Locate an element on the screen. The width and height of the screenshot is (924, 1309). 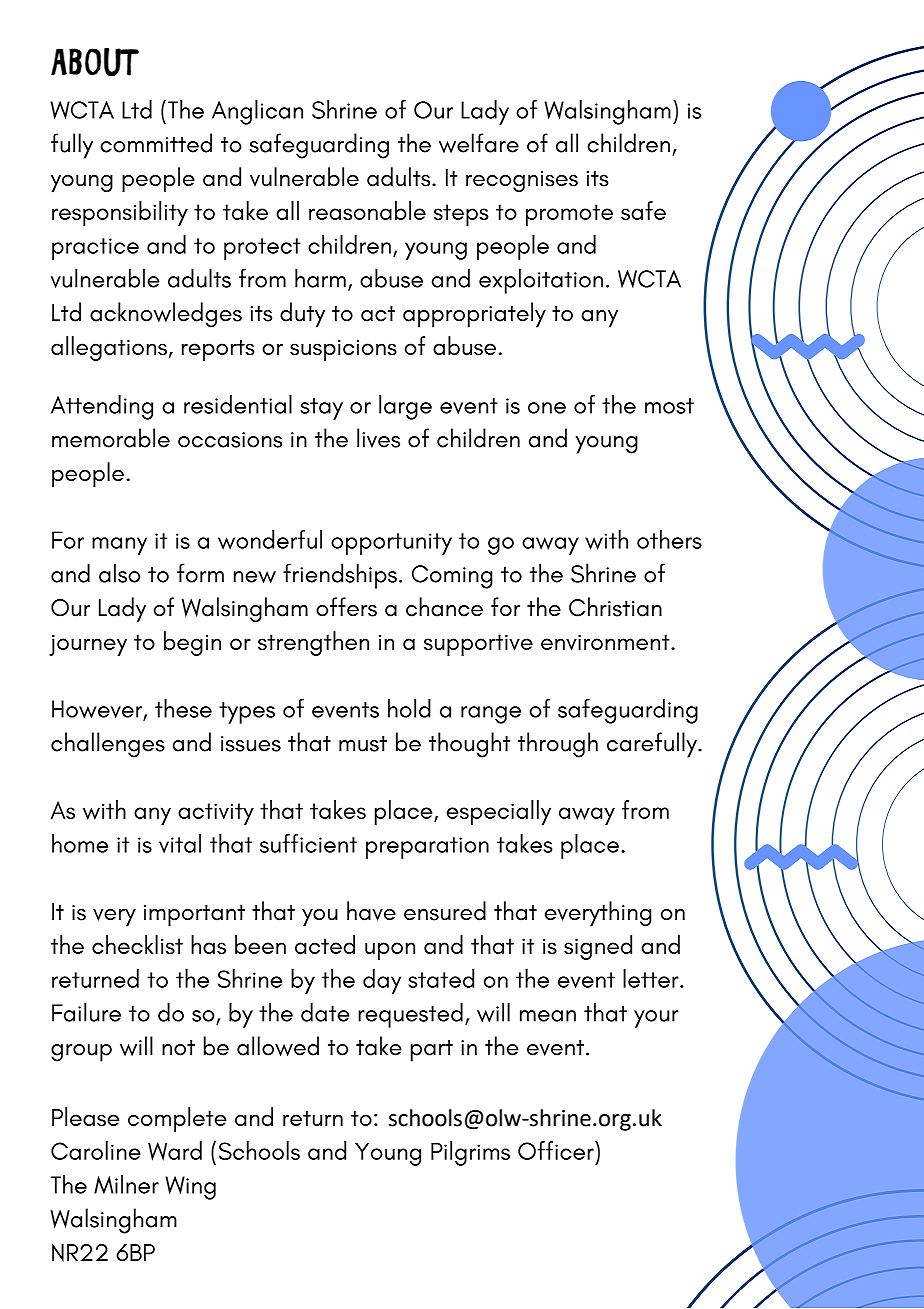
begin is located at coordinates (192, 643).
